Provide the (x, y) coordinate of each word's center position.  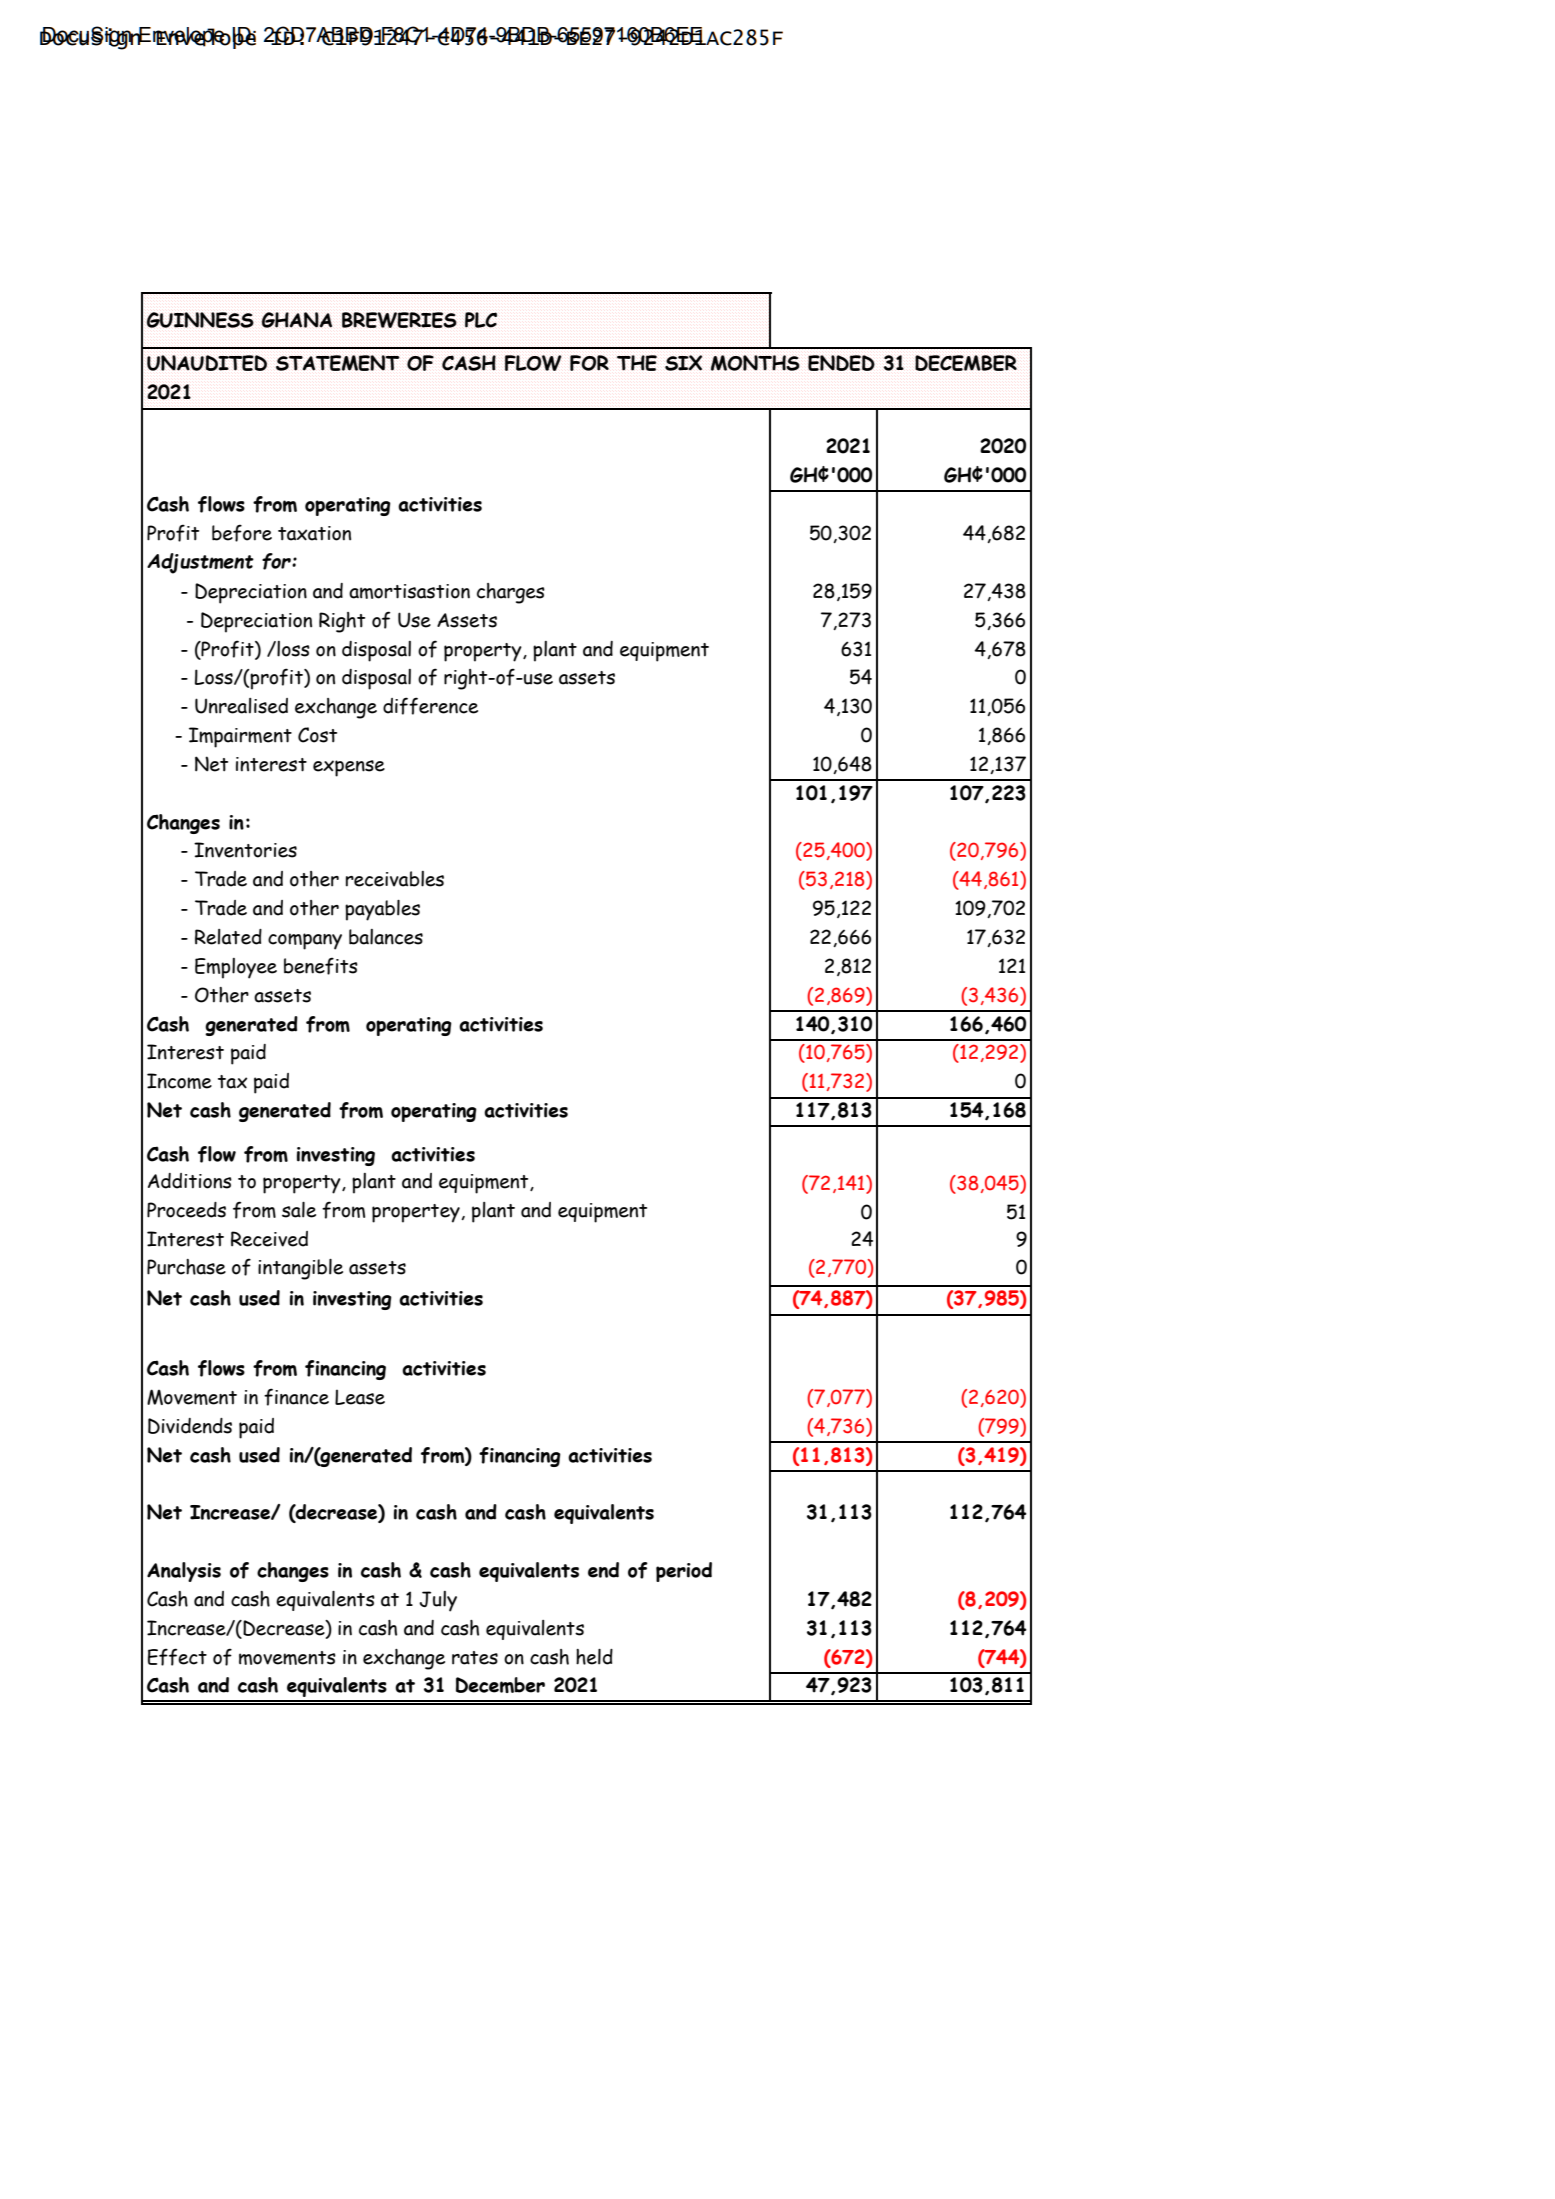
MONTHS (755, 363)
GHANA (296, 320)
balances (386, 937)
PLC (481, 320)
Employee (236, 968)
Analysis (184, 1572)
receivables (395, 879)
